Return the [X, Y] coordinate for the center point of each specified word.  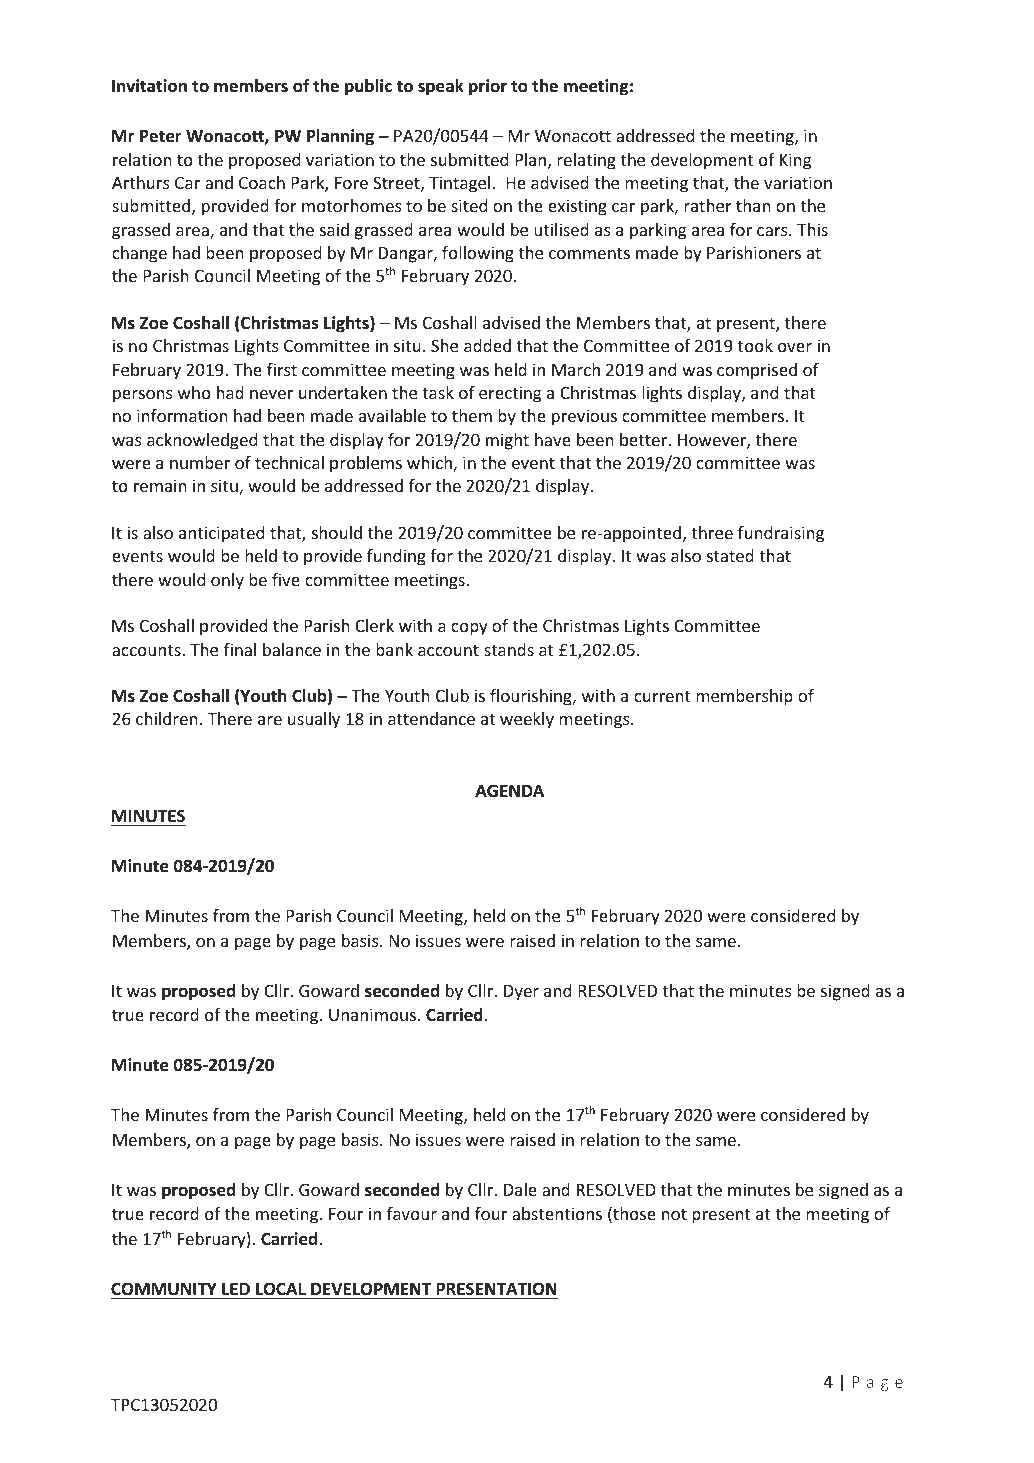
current [662, 696]
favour [412, 1213]
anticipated [221, 534]
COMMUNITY [164, 1289]
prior [488, 87]
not [674, 1214]
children [166, 718]
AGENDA [509, 790]
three [712, 532]
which [430, 464]
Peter [161, 136]
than [753, 205]
